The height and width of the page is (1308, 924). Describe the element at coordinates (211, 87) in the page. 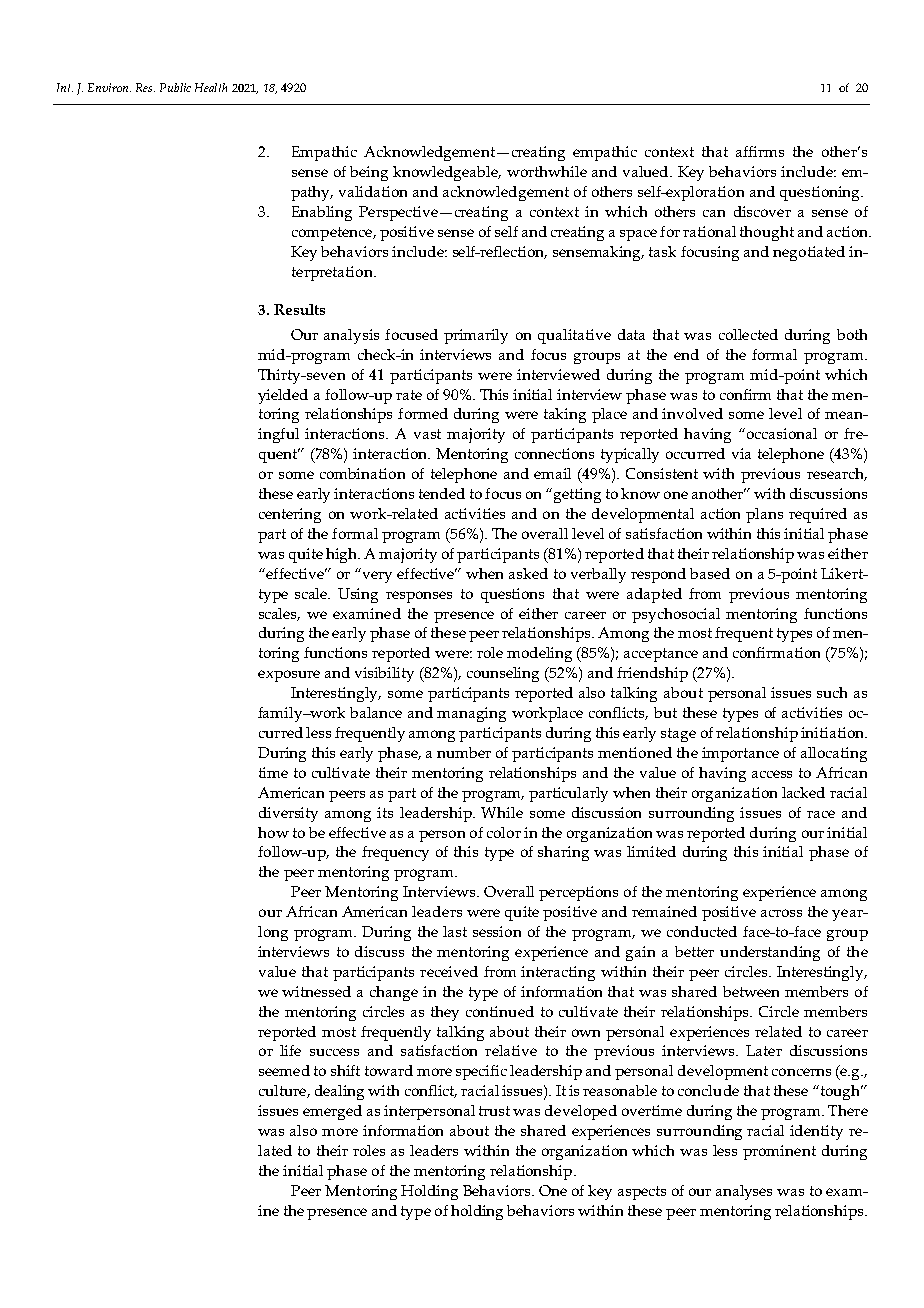

I see `Health` at that location.
